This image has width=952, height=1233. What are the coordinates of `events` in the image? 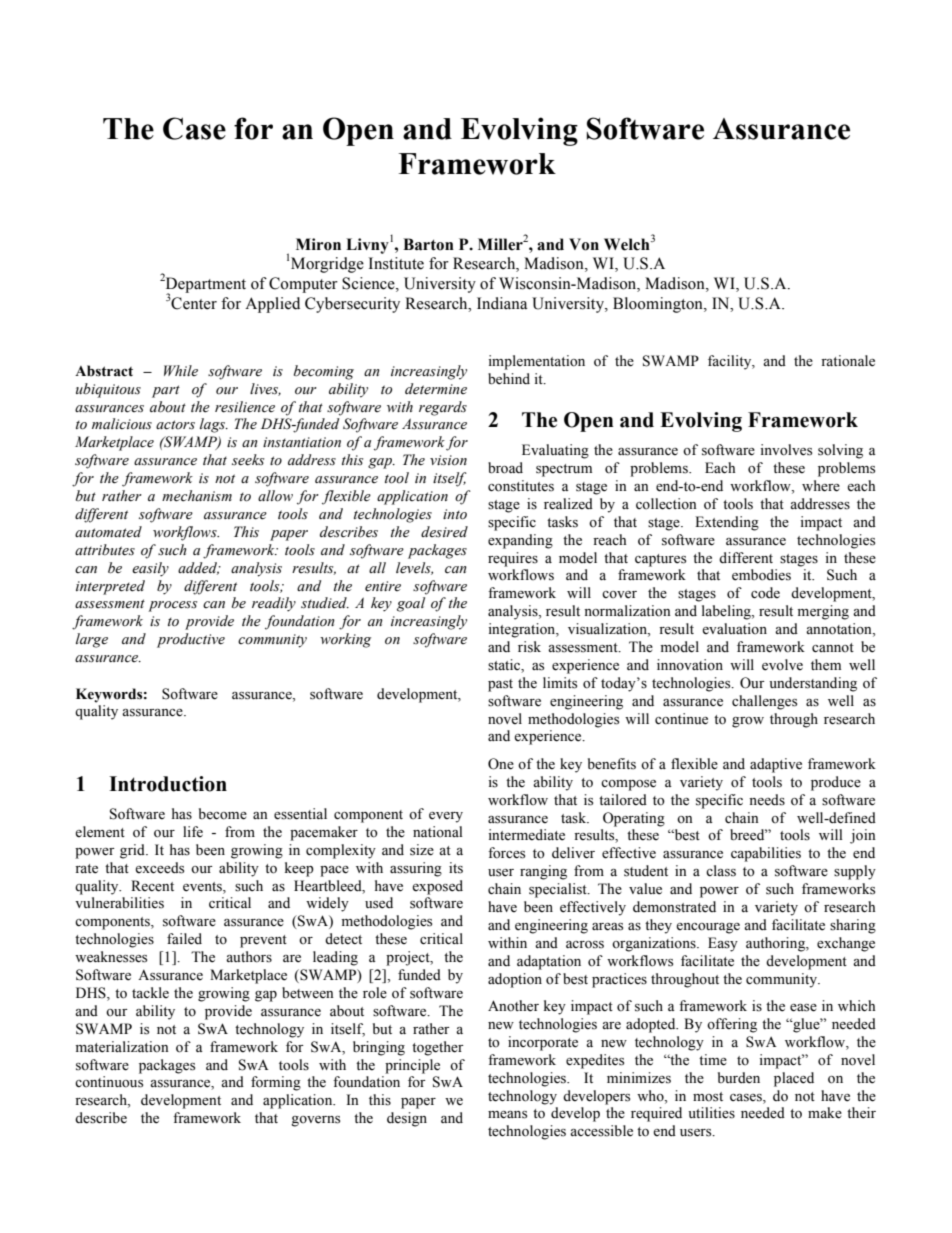 It's located at (203, 887).
